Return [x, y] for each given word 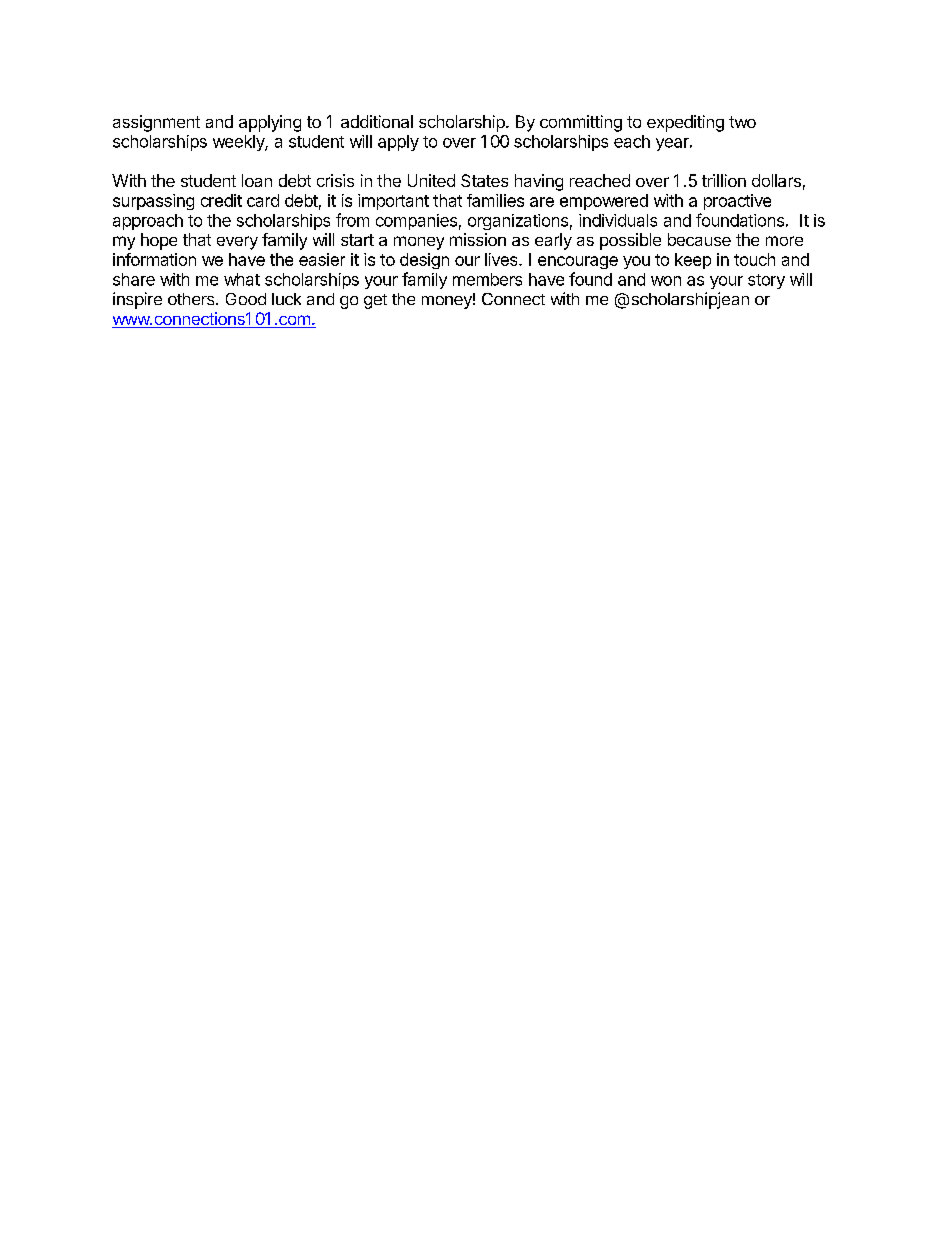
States [484, 180]
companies [416, 222]
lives [502, 259]
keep [693, 261]
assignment [156, 123]
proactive [737, 202]
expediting [685, 123]
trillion [724, 180]
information [154, 259]
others [192, 299]
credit [221, 200]
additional [377, 121]
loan [257, 180]
